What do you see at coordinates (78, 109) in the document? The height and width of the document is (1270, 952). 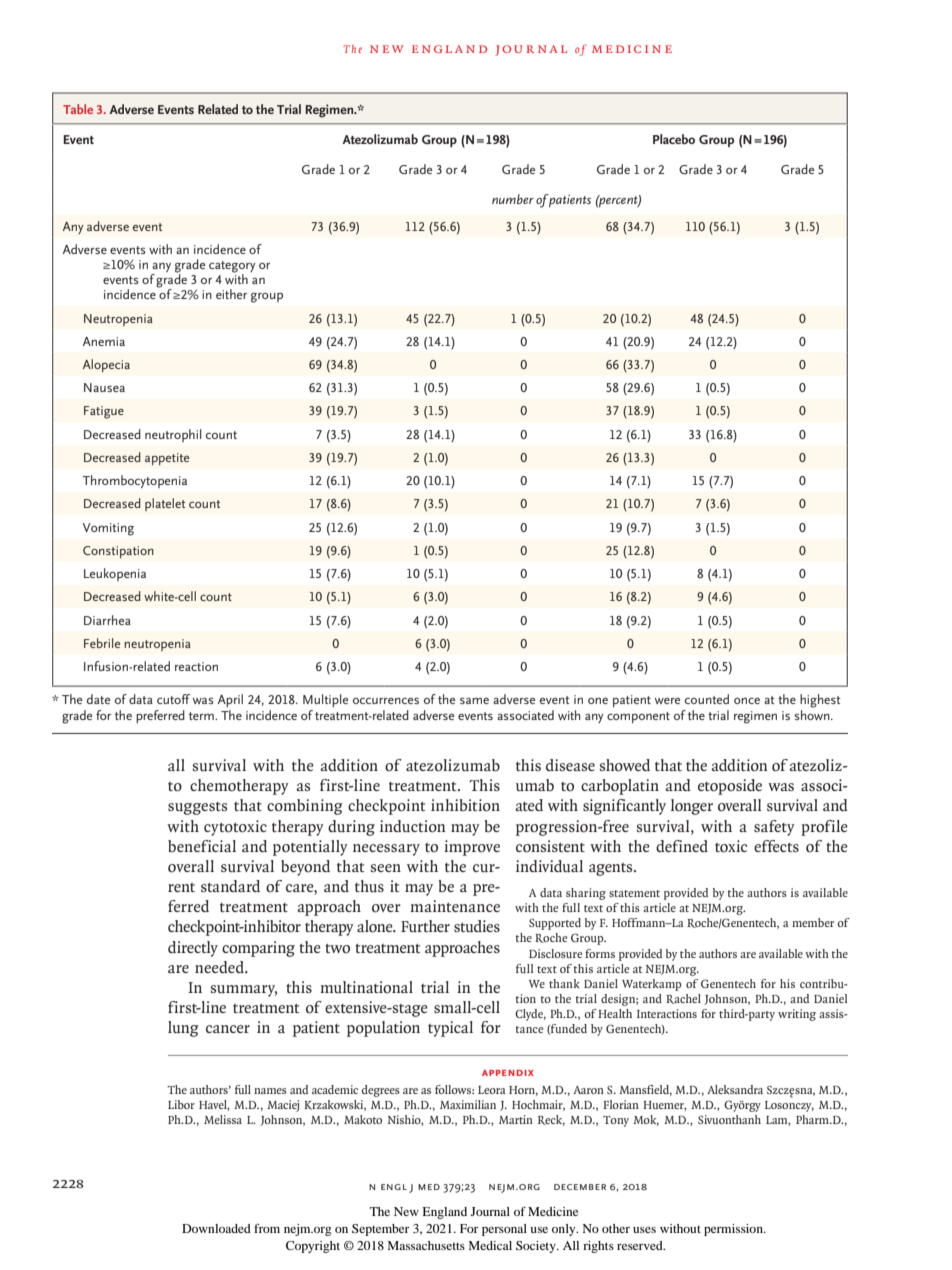 I see `Table` at bounding box center [78, 109].
